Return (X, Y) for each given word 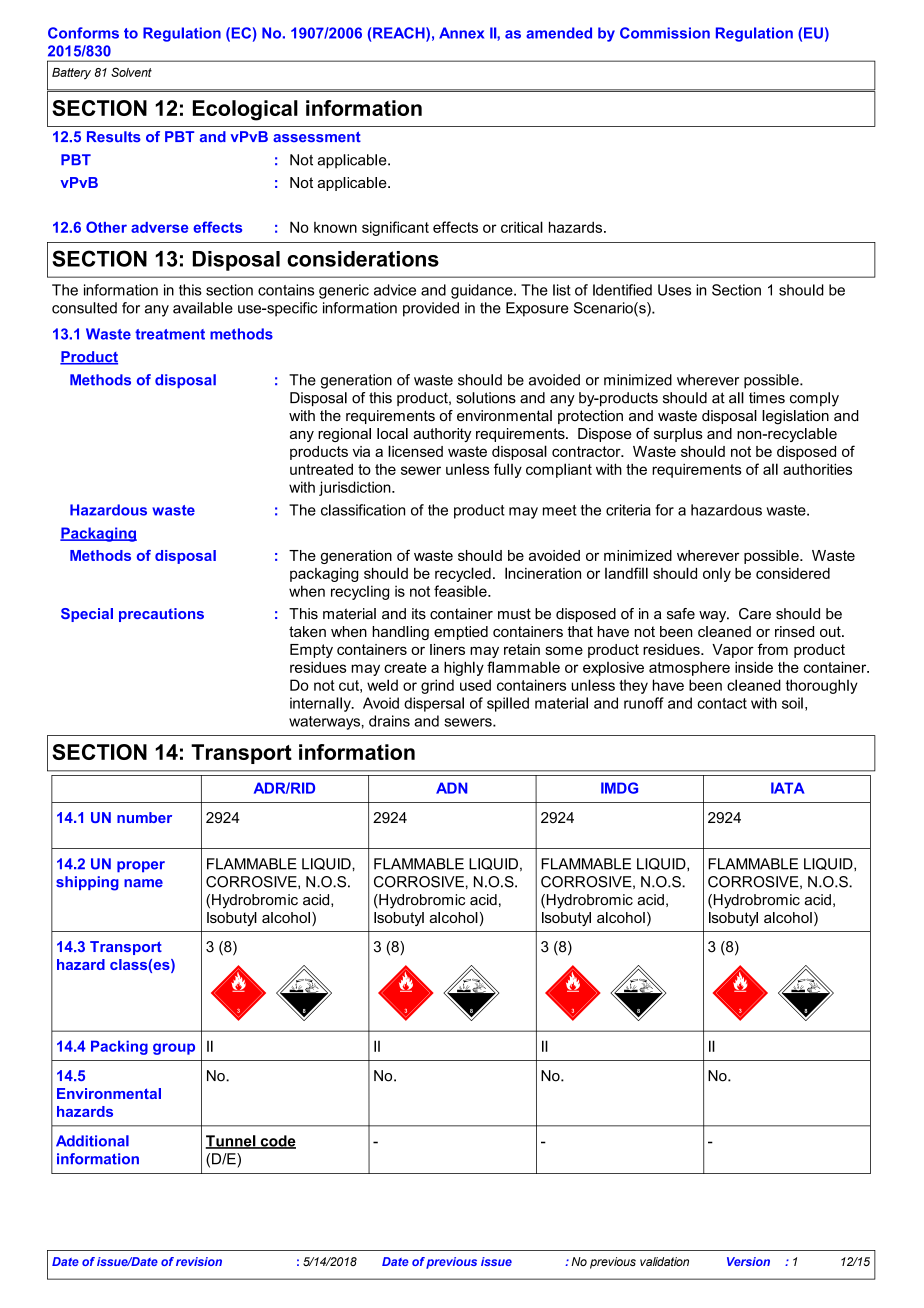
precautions (161, 615)
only (717, 575)
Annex (461, 33)
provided (431, 309)
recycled (463, 574)
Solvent (131, 72)
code (277, 1142)
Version (748, 1261)
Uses (674, 290)
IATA (788, 788)
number (144, 817)
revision (199, 1261)
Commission (665, 33)
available (203, 308)
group (174, 1049)
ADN (451, 788)
